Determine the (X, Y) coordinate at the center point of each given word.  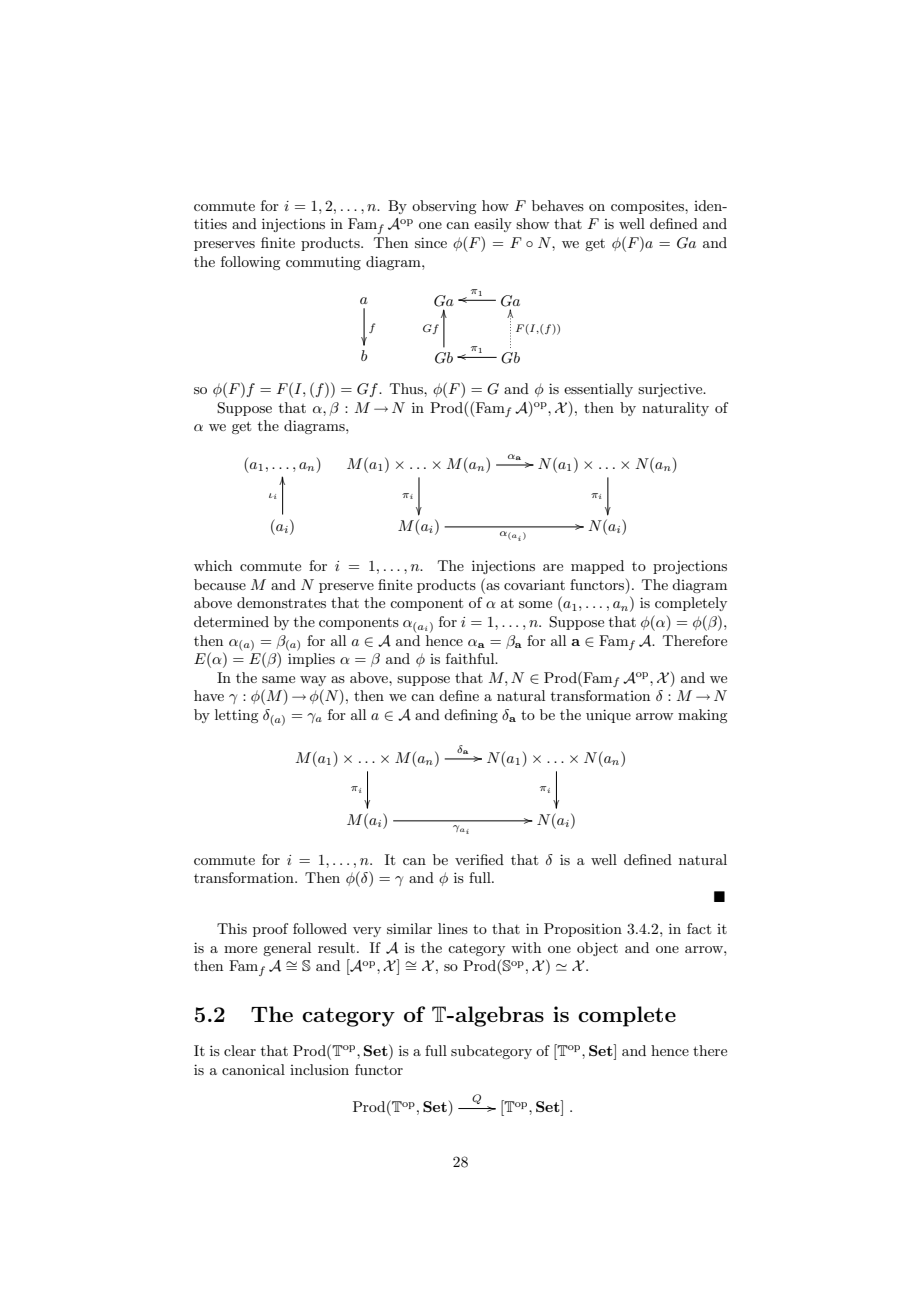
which (213, 565)
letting (236, 716)
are (553, 567)
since (431, 242)
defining (471, 716)
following (250, 263)
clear (240, 1050)
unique (608, 716)
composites (648, 207)
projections (690, 567)
